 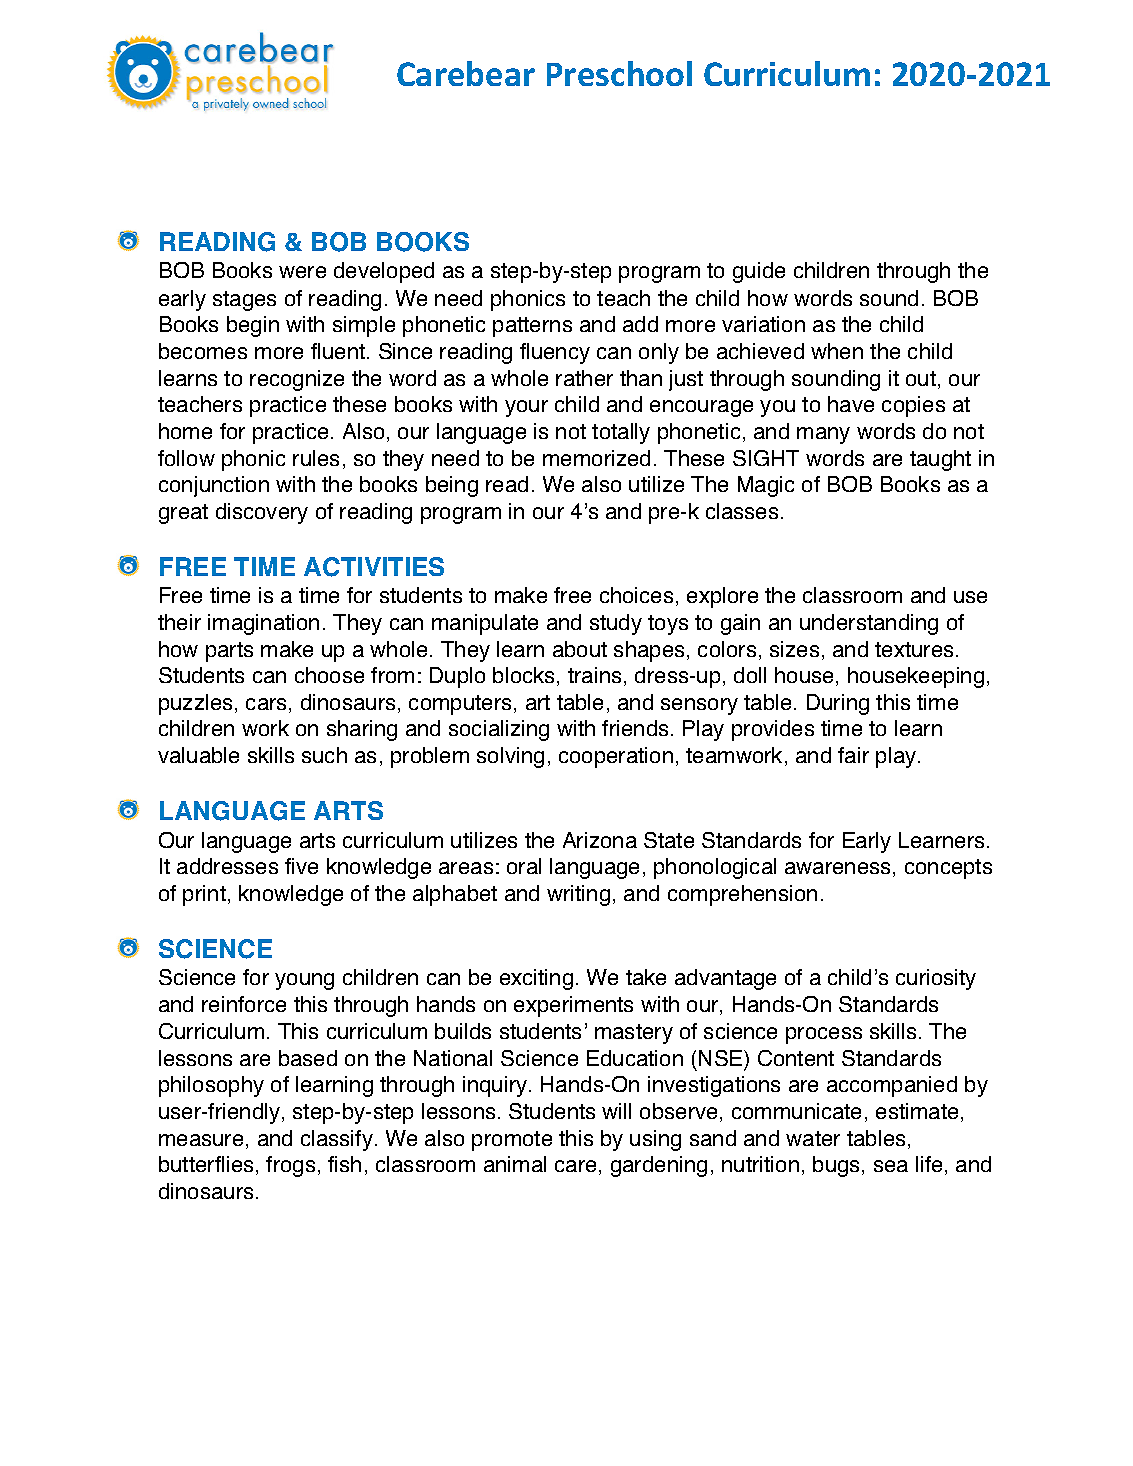 I want to click on guide, so click(x=759, y=272).
